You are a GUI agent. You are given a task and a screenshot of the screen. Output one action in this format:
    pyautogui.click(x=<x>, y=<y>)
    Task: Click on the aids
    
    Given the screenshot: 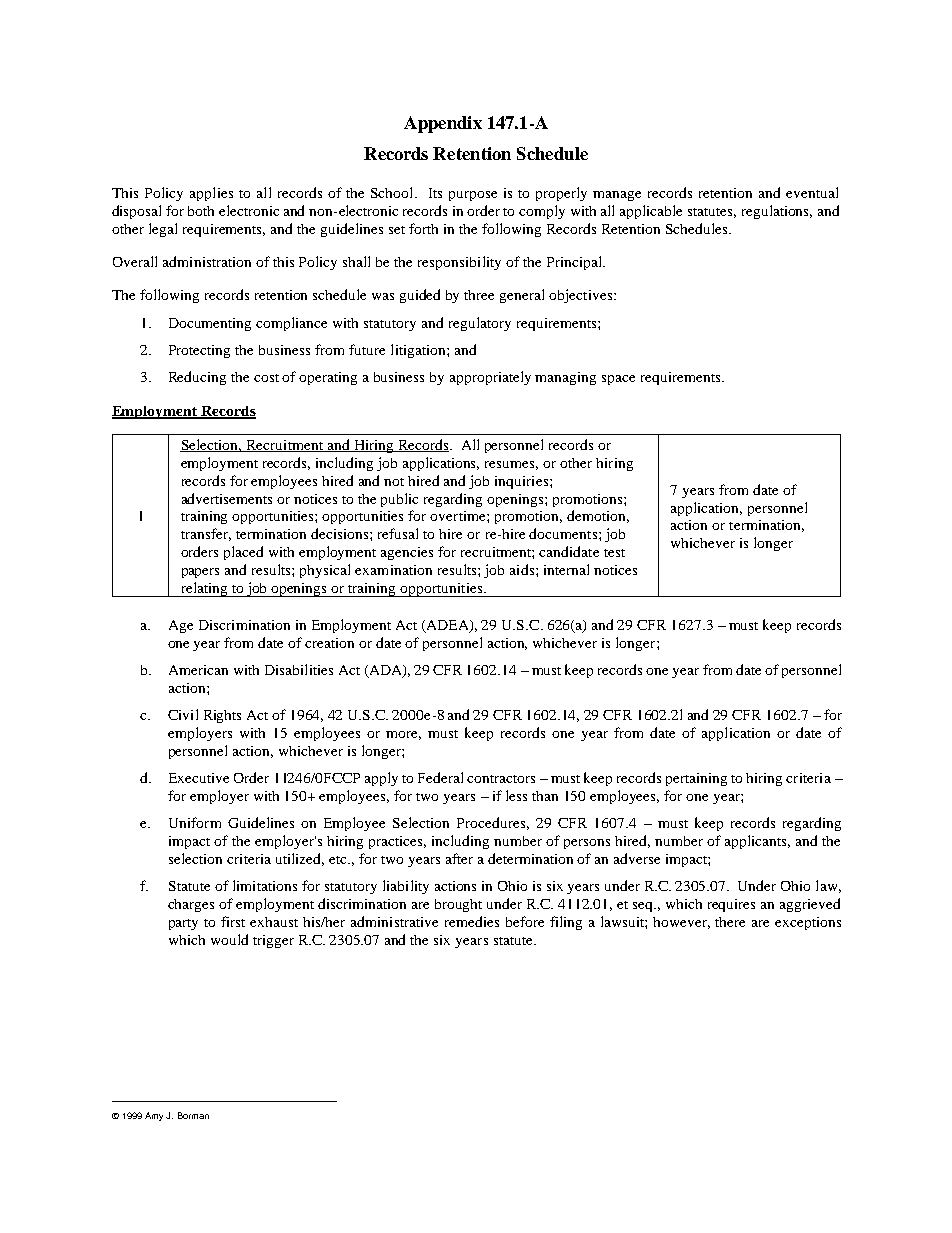 What is the action you would take?
    pyautogui.click(x=523, y=569)
